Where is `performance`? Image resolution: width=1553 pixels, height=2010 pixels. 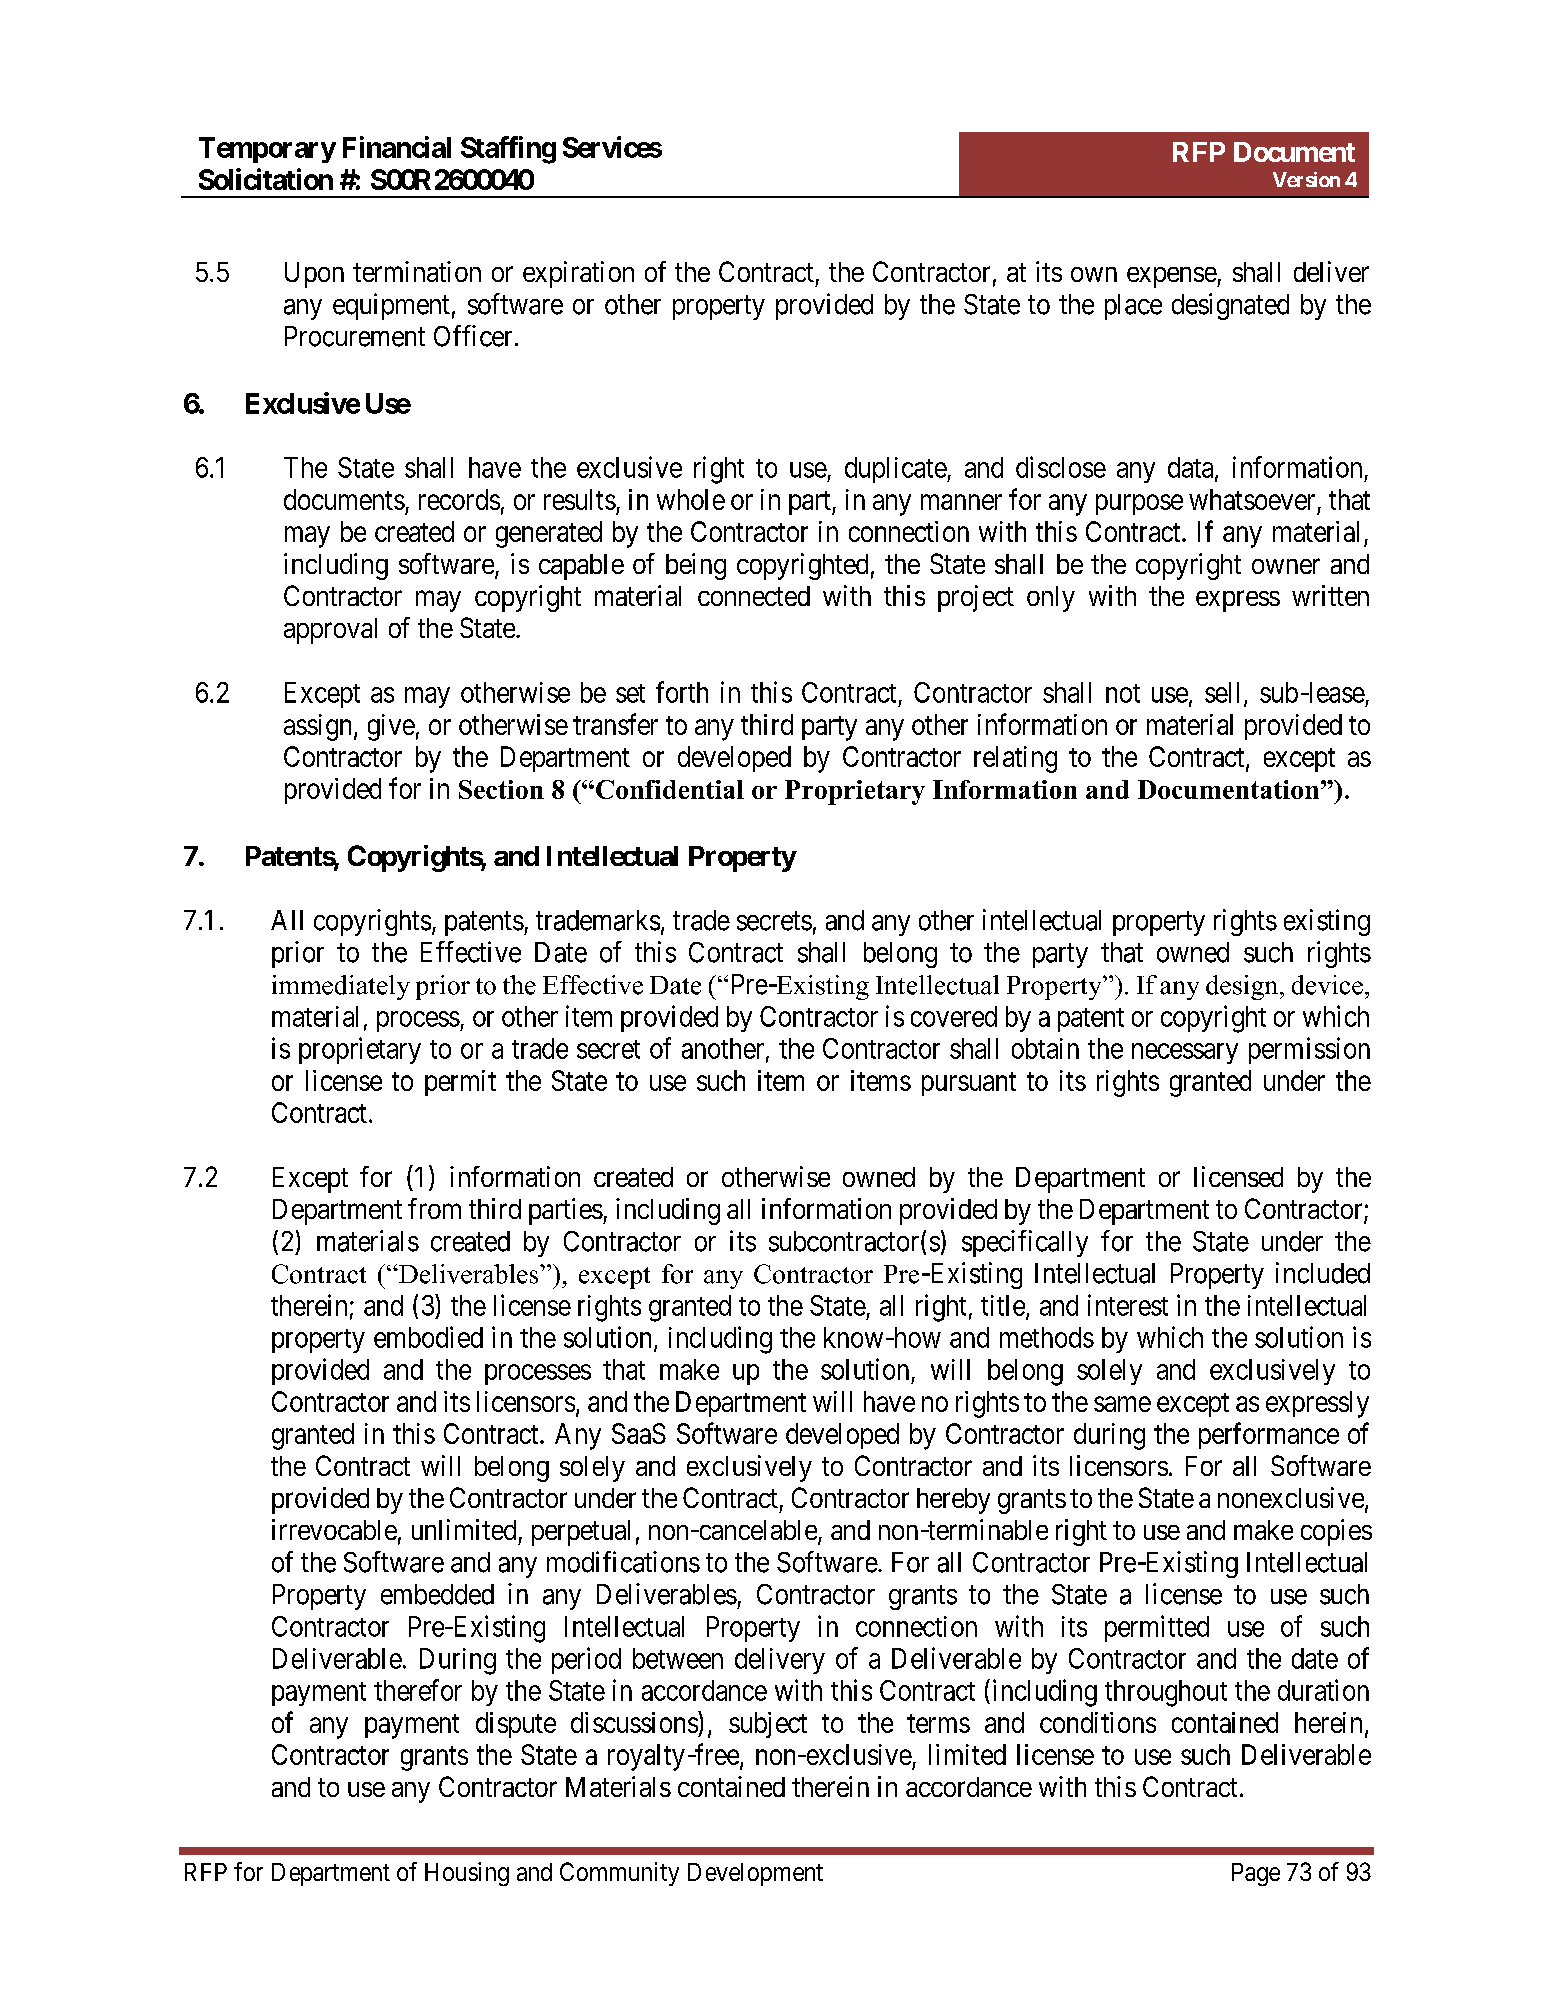 performance is located at coordinates (1269, 1435).
